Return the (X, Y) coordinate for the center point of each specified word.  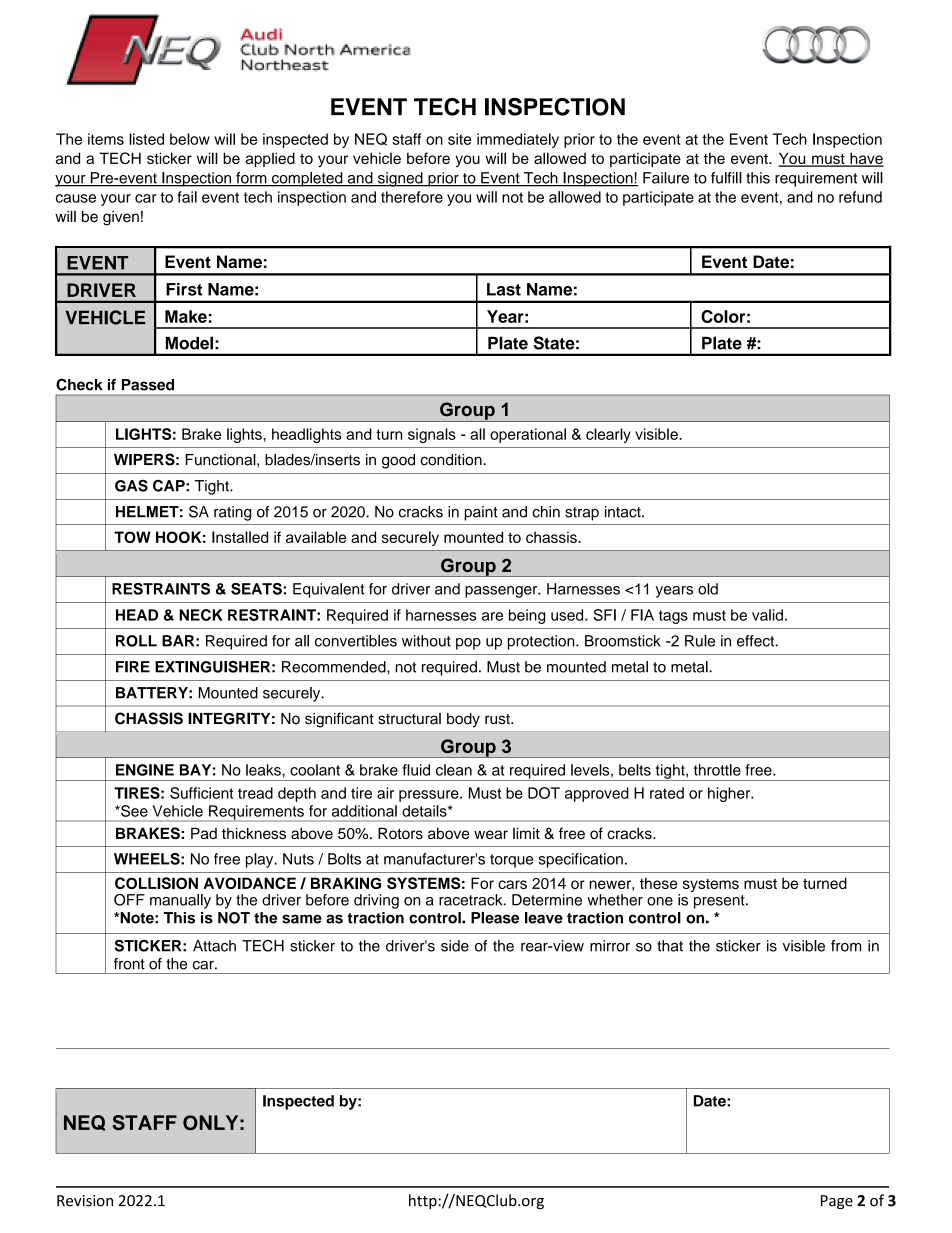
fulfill (726, 178)
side (455, 946)
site (459, 139)
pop (468, 644)
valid (767, 615)
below (190, 139)
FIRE (133, 667)
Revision (85, 1201)
